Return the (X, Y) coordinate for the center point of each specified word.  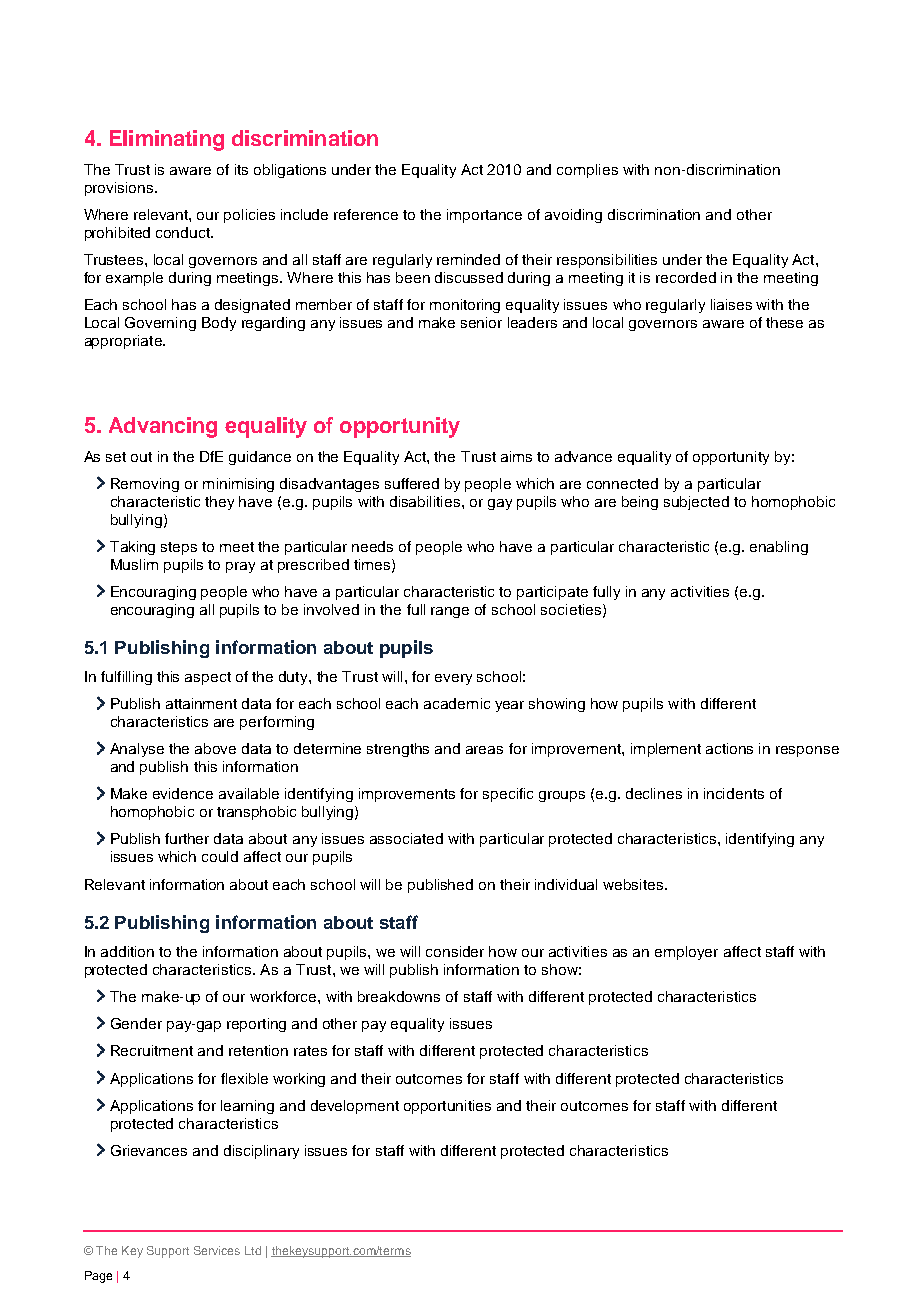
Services (217, 1250)
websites (634, 884)
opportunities (447, 1107)
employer (686, 953)
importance (484, 216)
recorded (686, 277)
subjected (696, 503)
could (220, 856)
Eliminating (167, 140)
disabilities (426, 501)
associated (406, 838)
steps (179, 548)
